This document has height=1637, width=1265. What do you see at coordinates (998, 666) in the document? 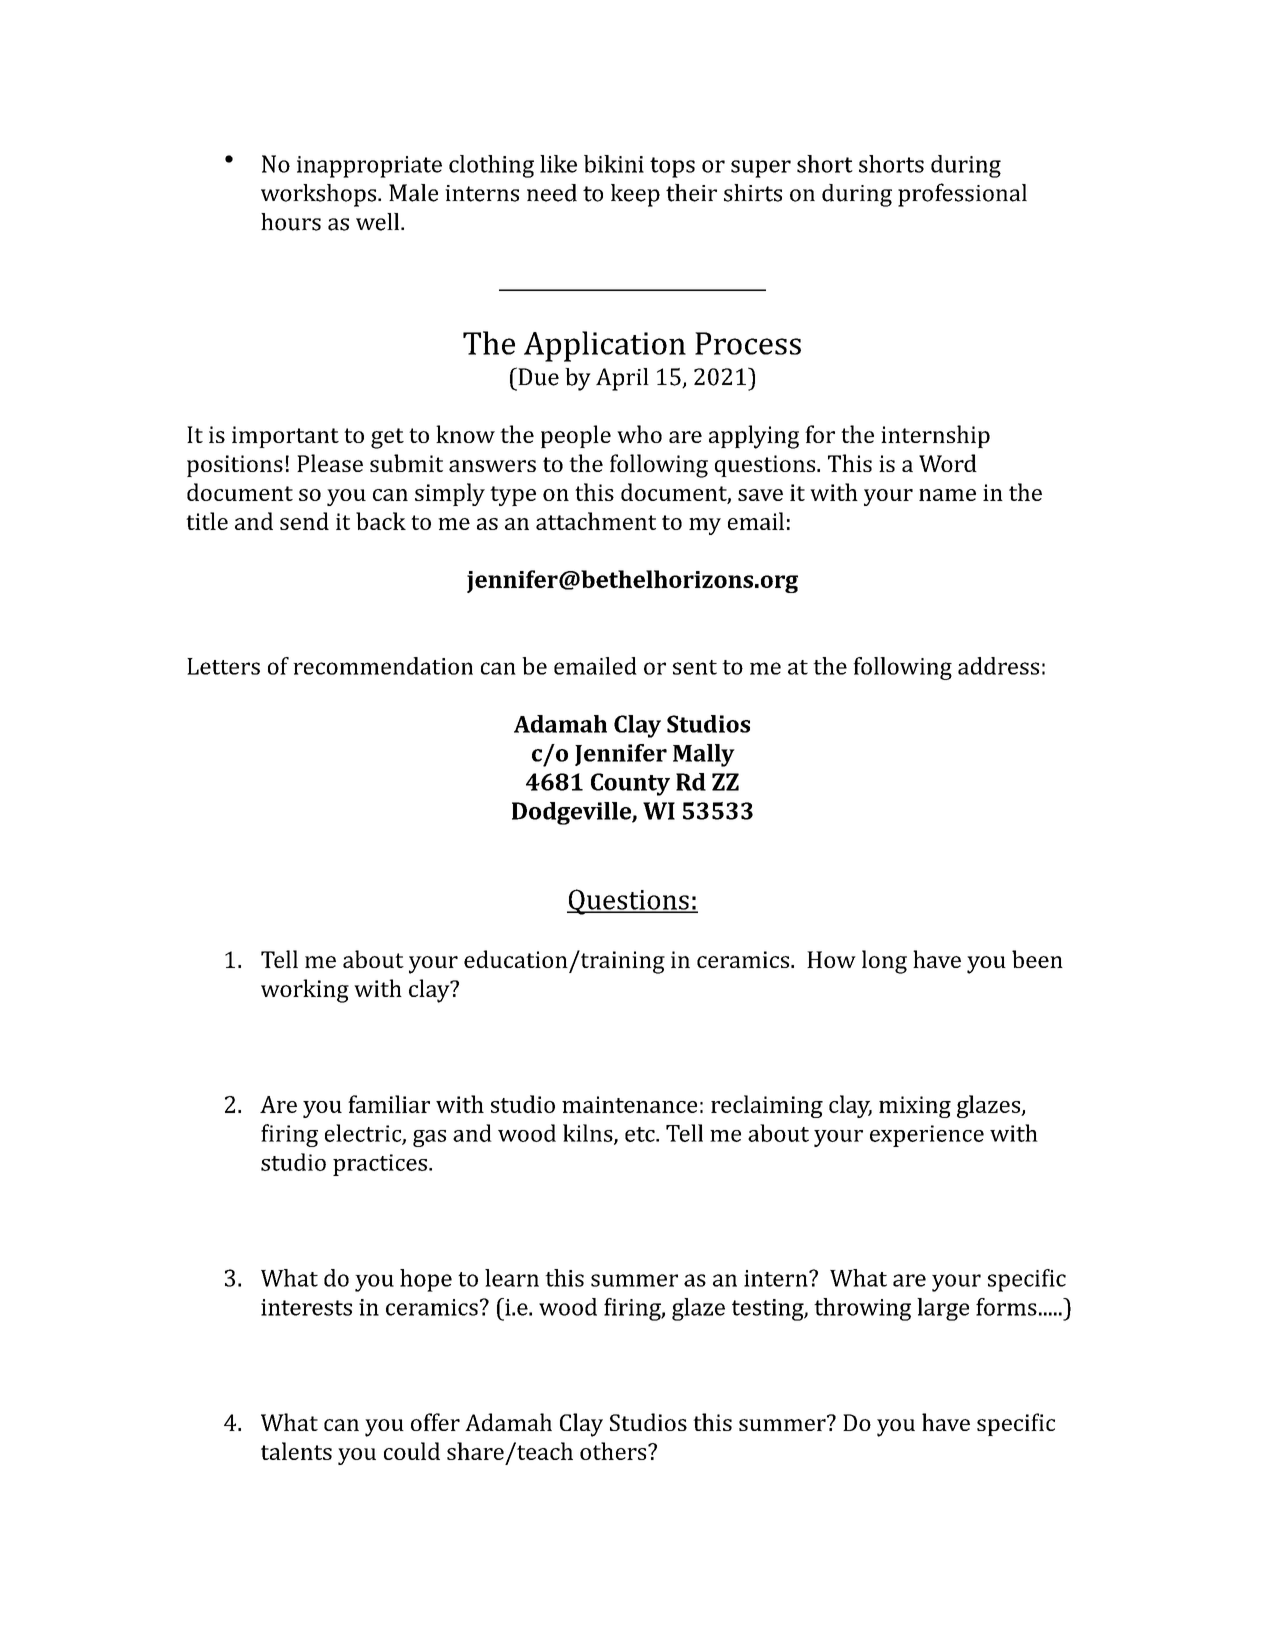
I see `address` at bounding box center [998, 666].
